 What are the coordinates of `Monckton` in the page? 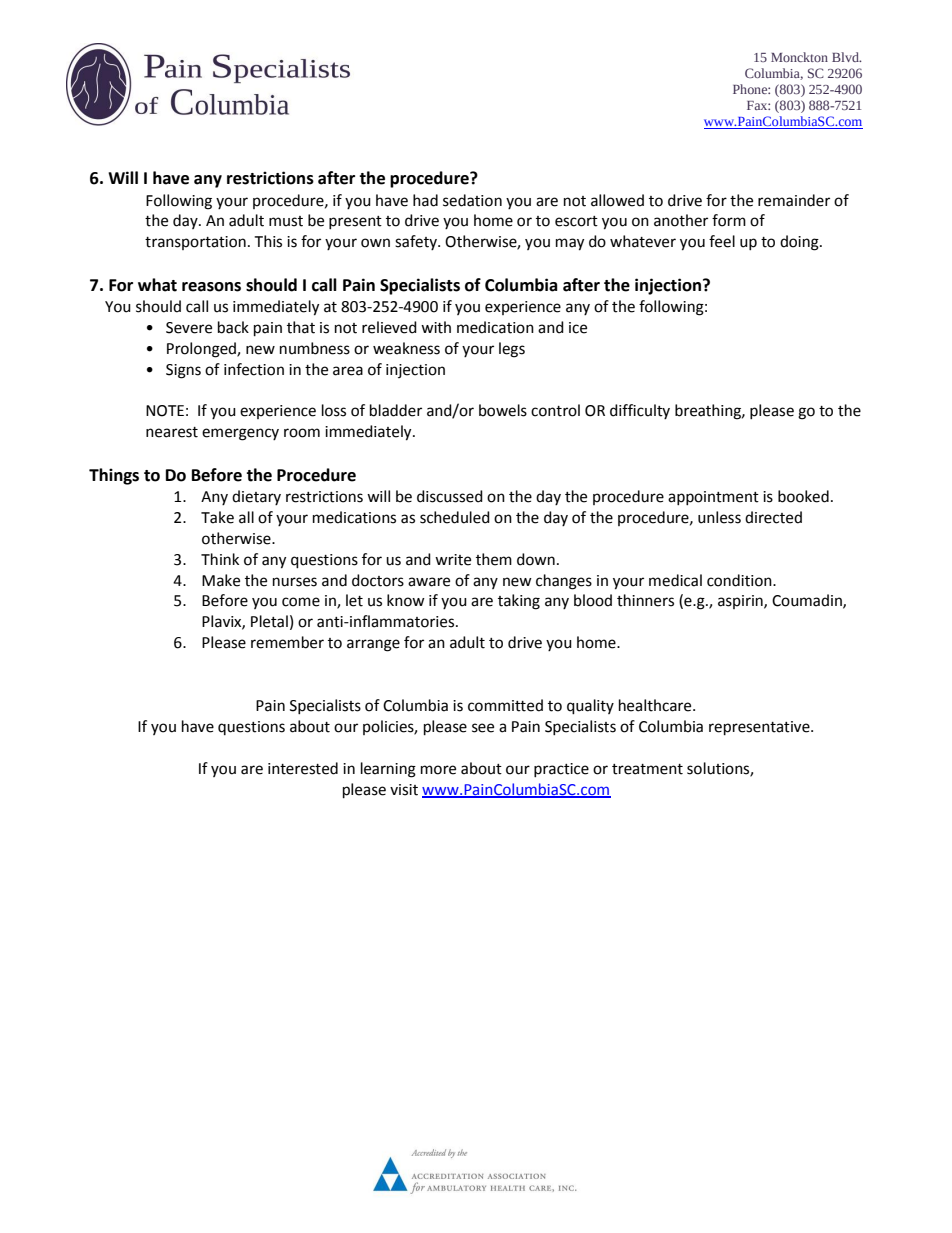 It's located at (799, 57).
